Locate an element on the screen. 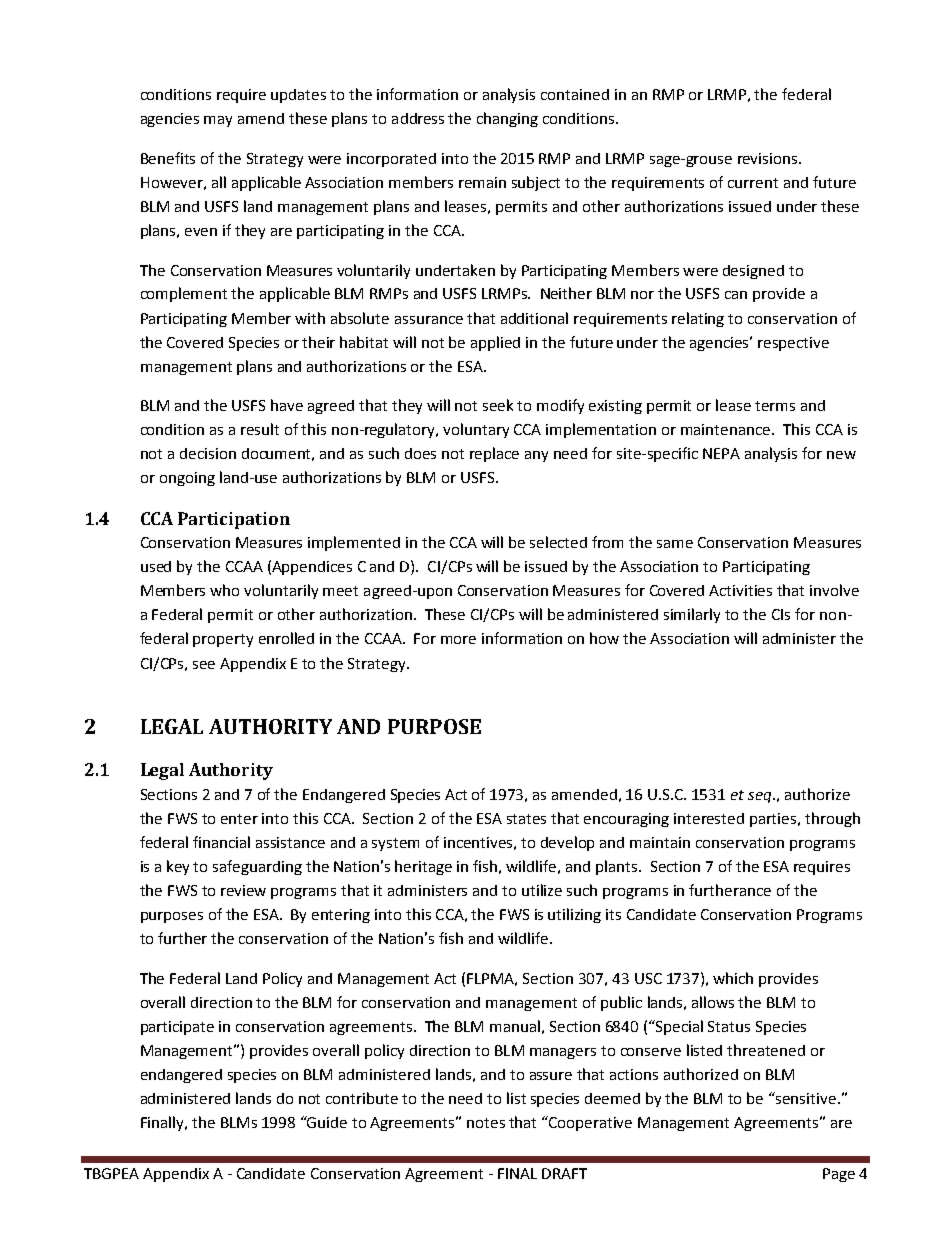 Image resolution: width=952 pixels, height=1233 pixels. changing is located at coordinates (507, 119).
